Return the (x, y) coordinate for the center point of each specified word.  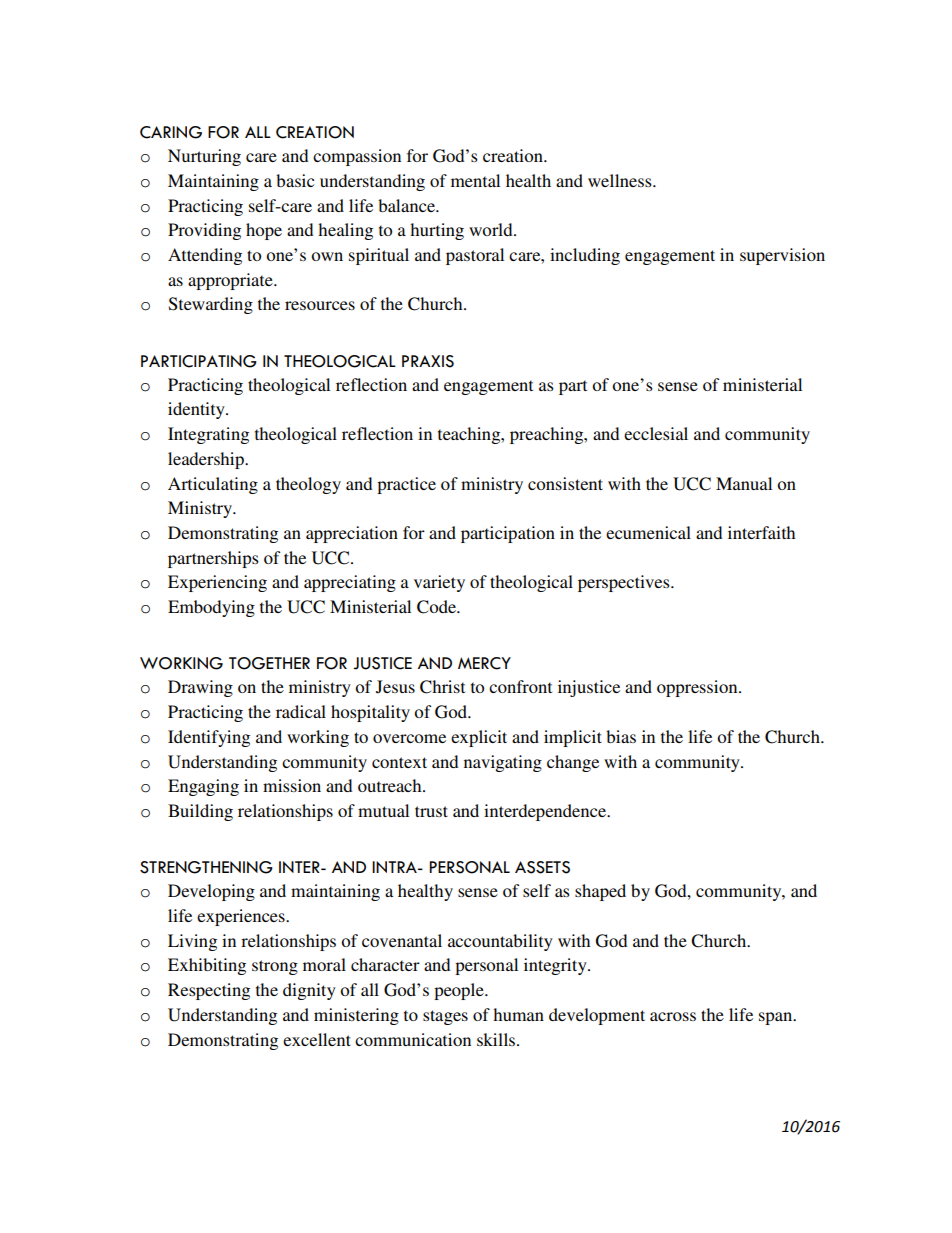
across (673, 1016)
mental (475, 180)
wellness (621, 180)
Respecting (209, 991)
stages (445, 1017)
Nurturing (204, 157)
